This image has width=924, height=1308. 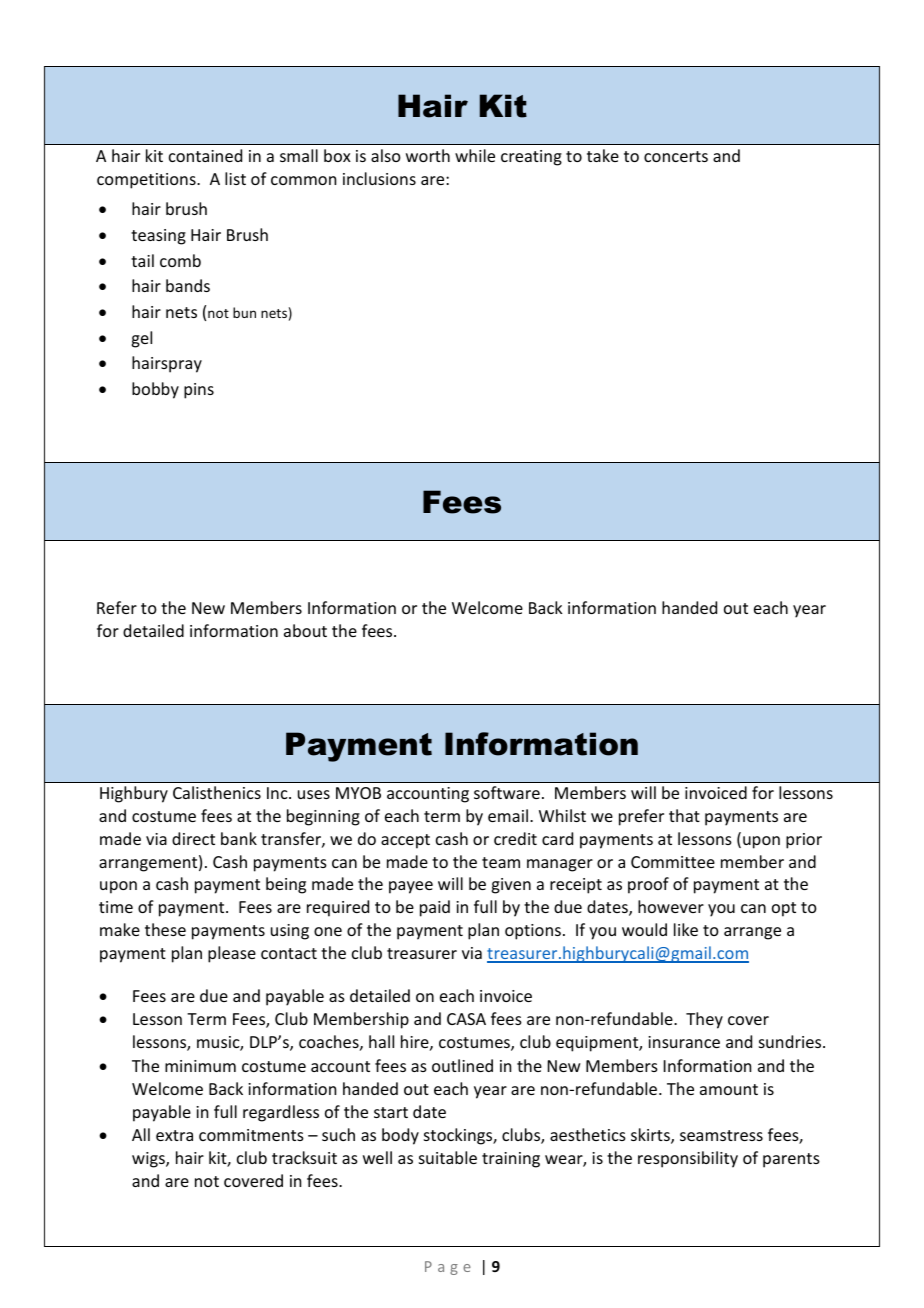 What do you see at coordinates (193, 838) in the image?
I see `direct` at bounding box center [193, 838].
